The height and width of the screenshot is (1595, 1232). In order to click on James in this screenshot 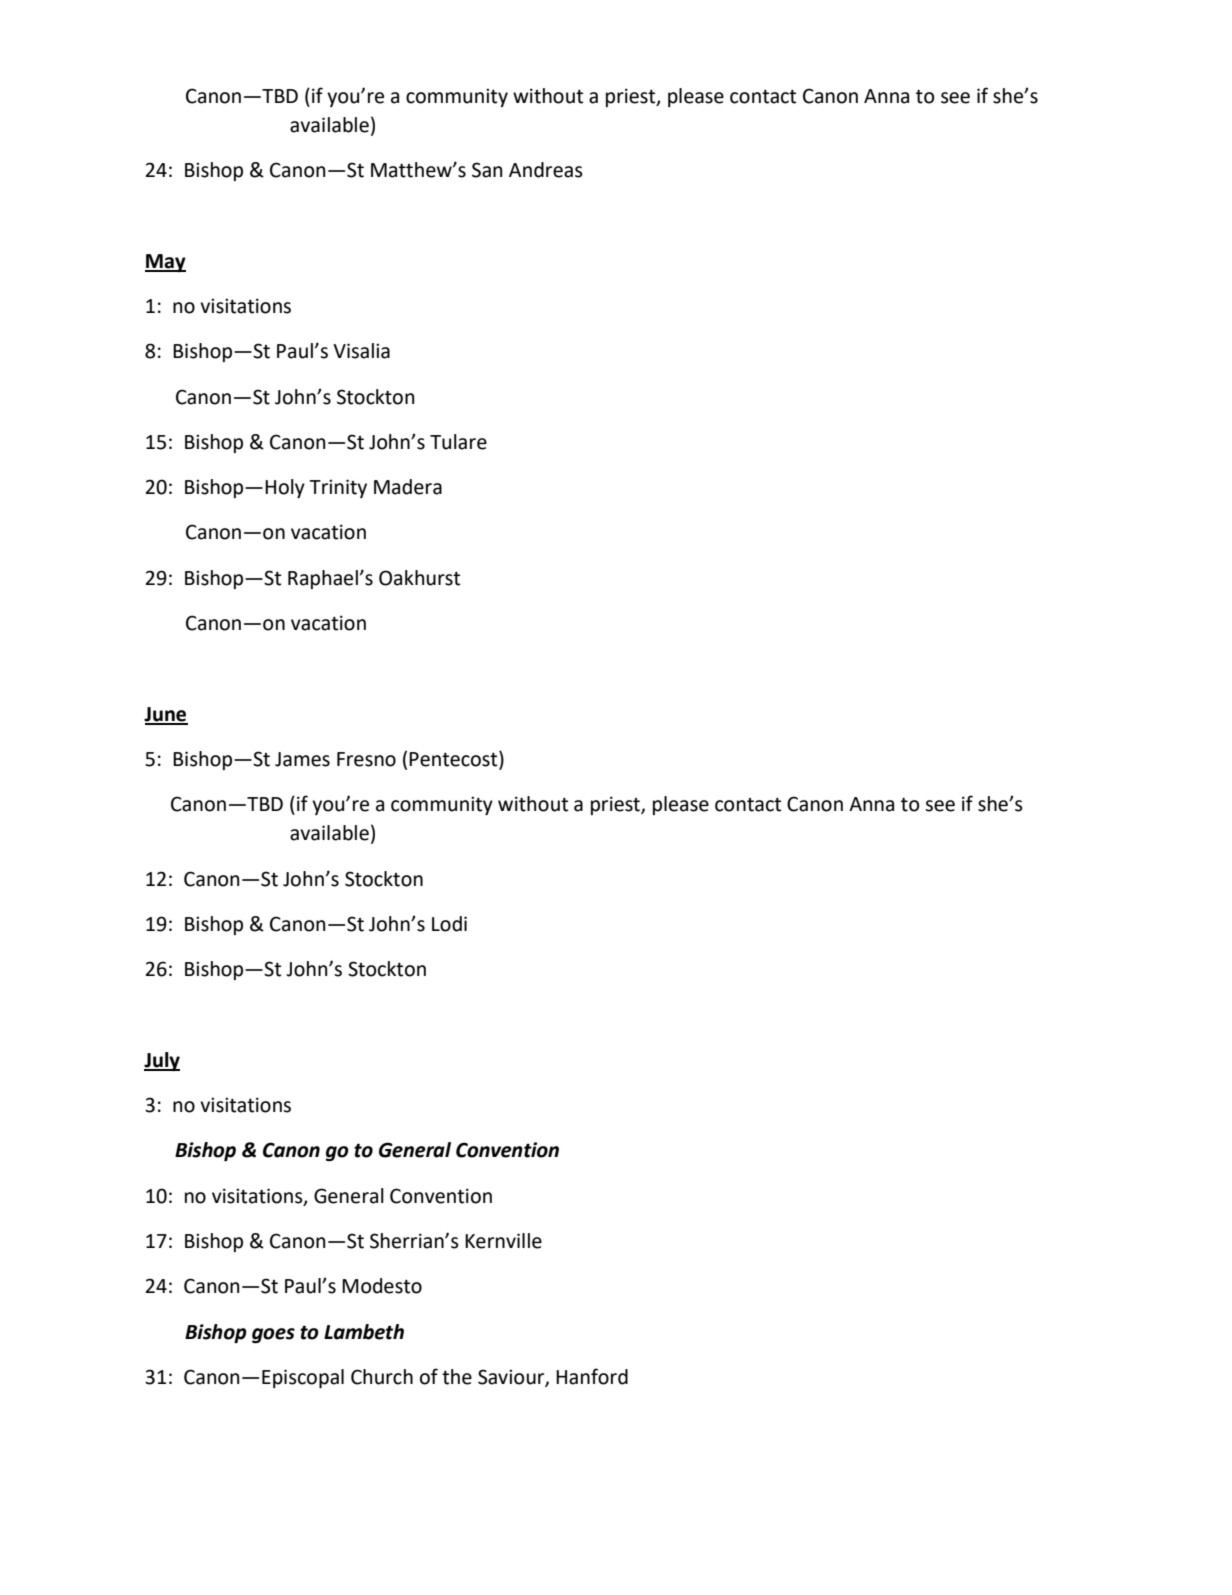, I will do `click(302, 759)`.
